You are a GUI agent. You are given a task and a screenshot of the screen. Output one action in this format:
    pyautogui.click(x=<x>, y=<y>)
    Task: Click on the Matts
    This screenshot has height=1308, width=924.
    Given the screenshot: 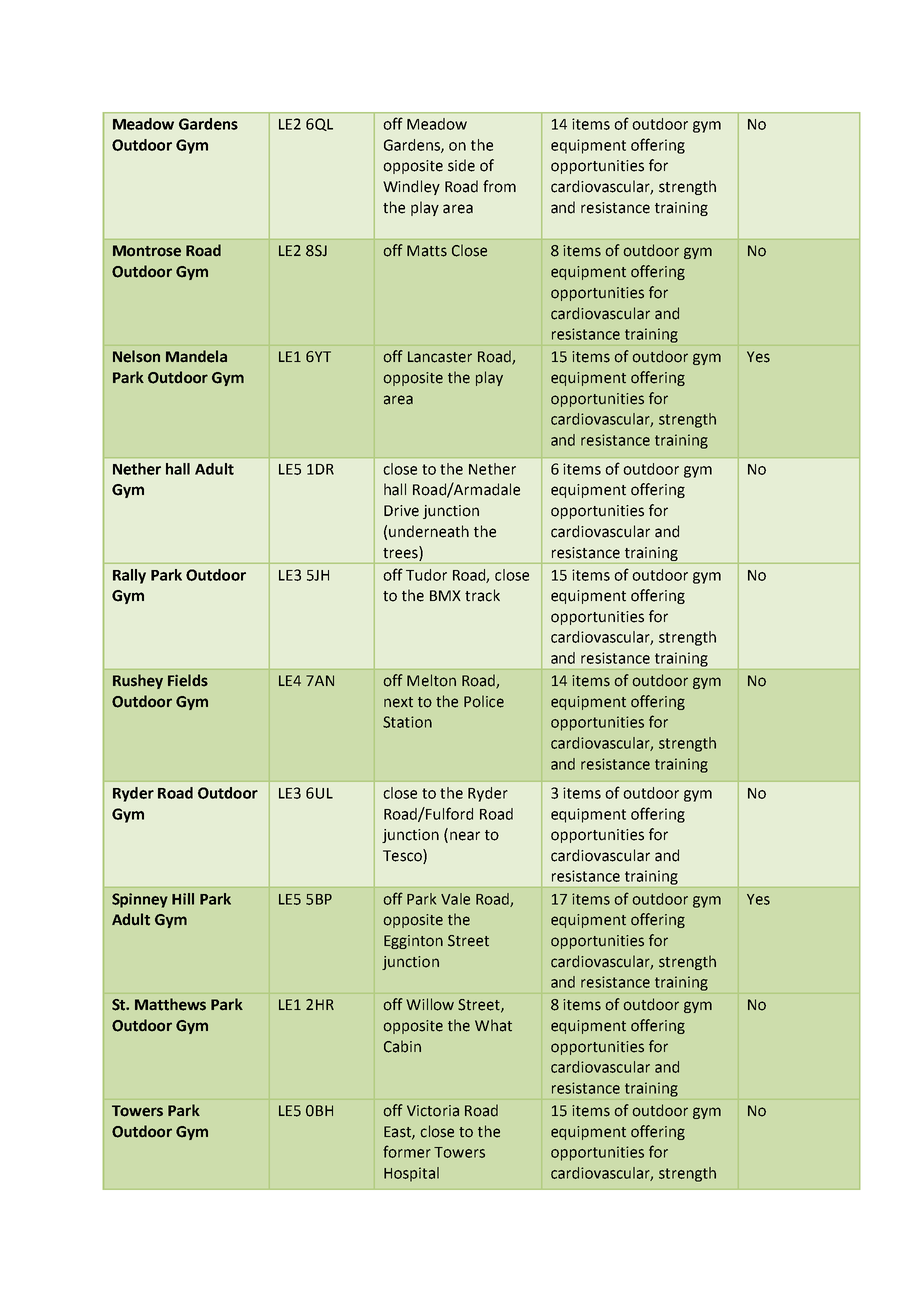 What is the action you would take?
    pyautogui.click(x=427, y=251)
